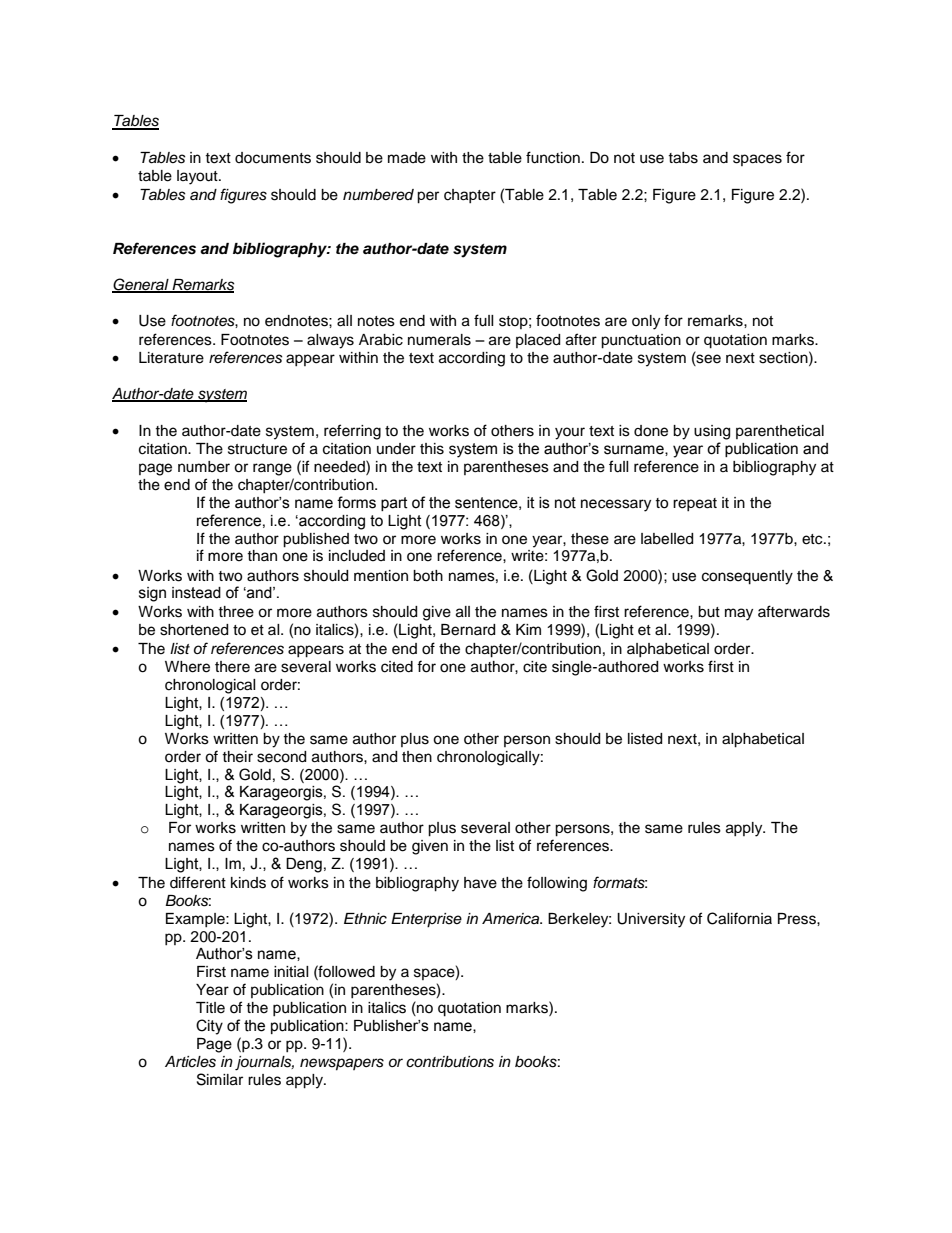  I want to click on may, so click(739, 614).
